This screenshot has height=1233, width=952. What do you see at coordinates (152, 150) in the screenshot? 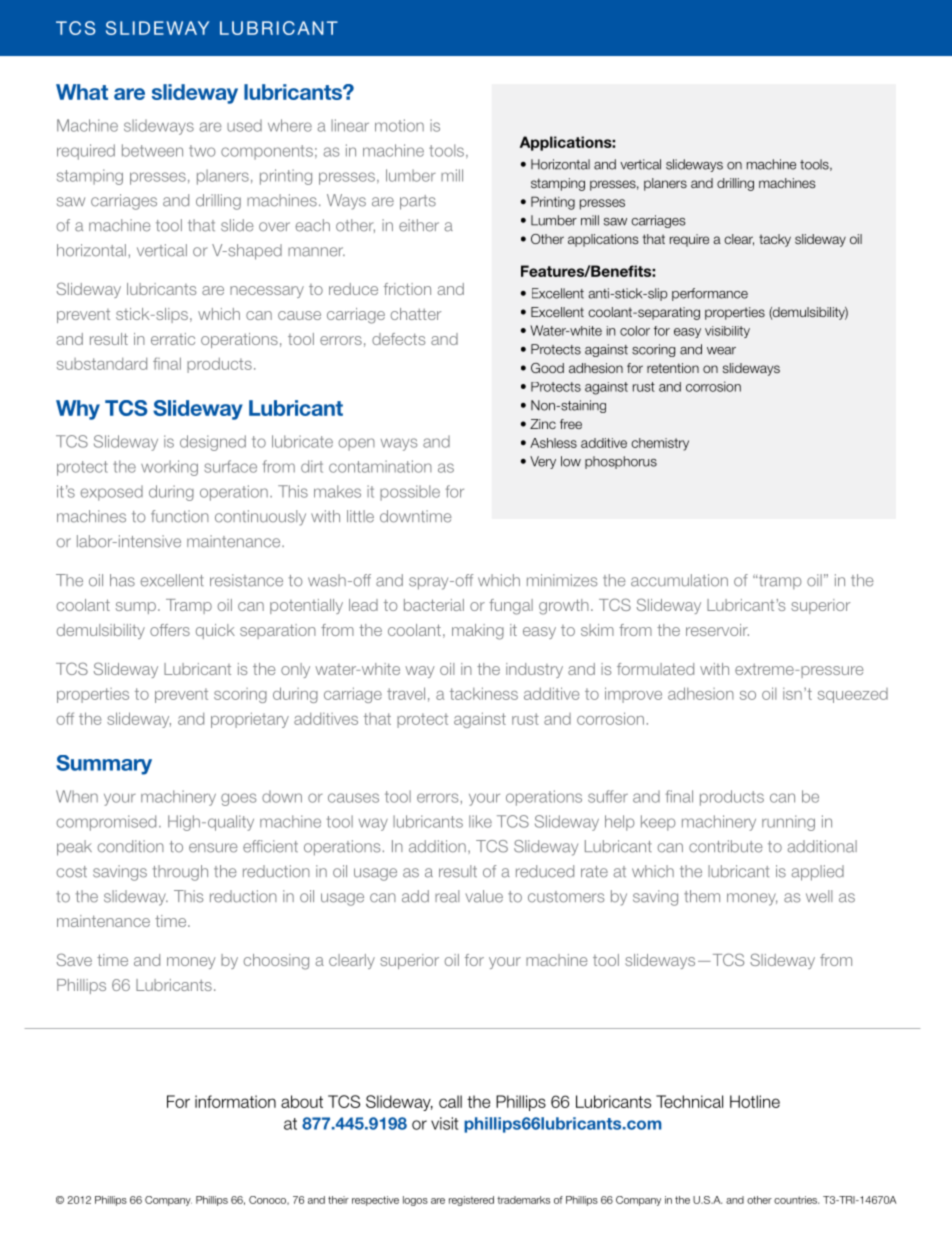
I see `between` at bounding box center [152, 150].
